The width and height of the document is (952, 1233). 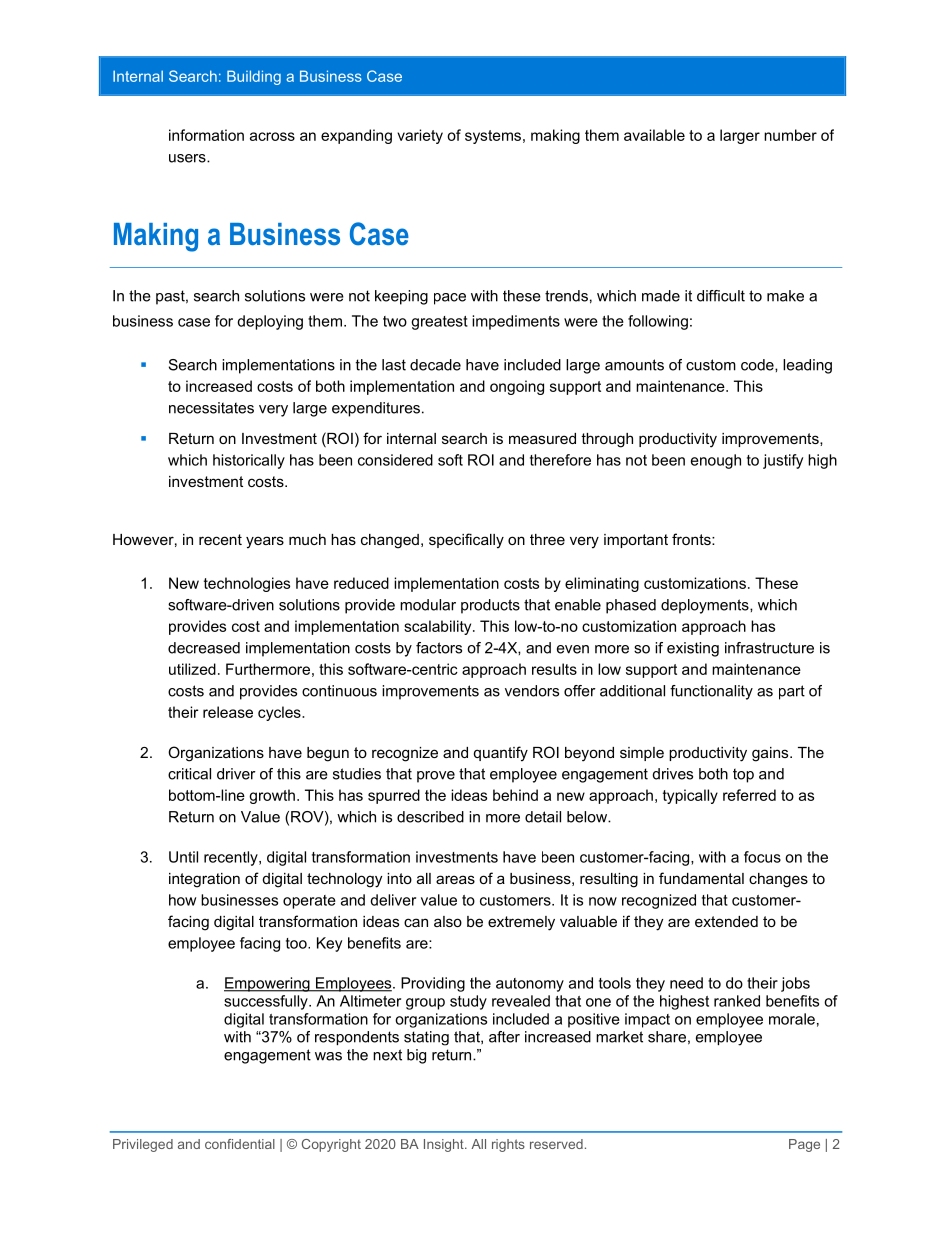 I want to click on quantify, so click(x=501, y=754).
